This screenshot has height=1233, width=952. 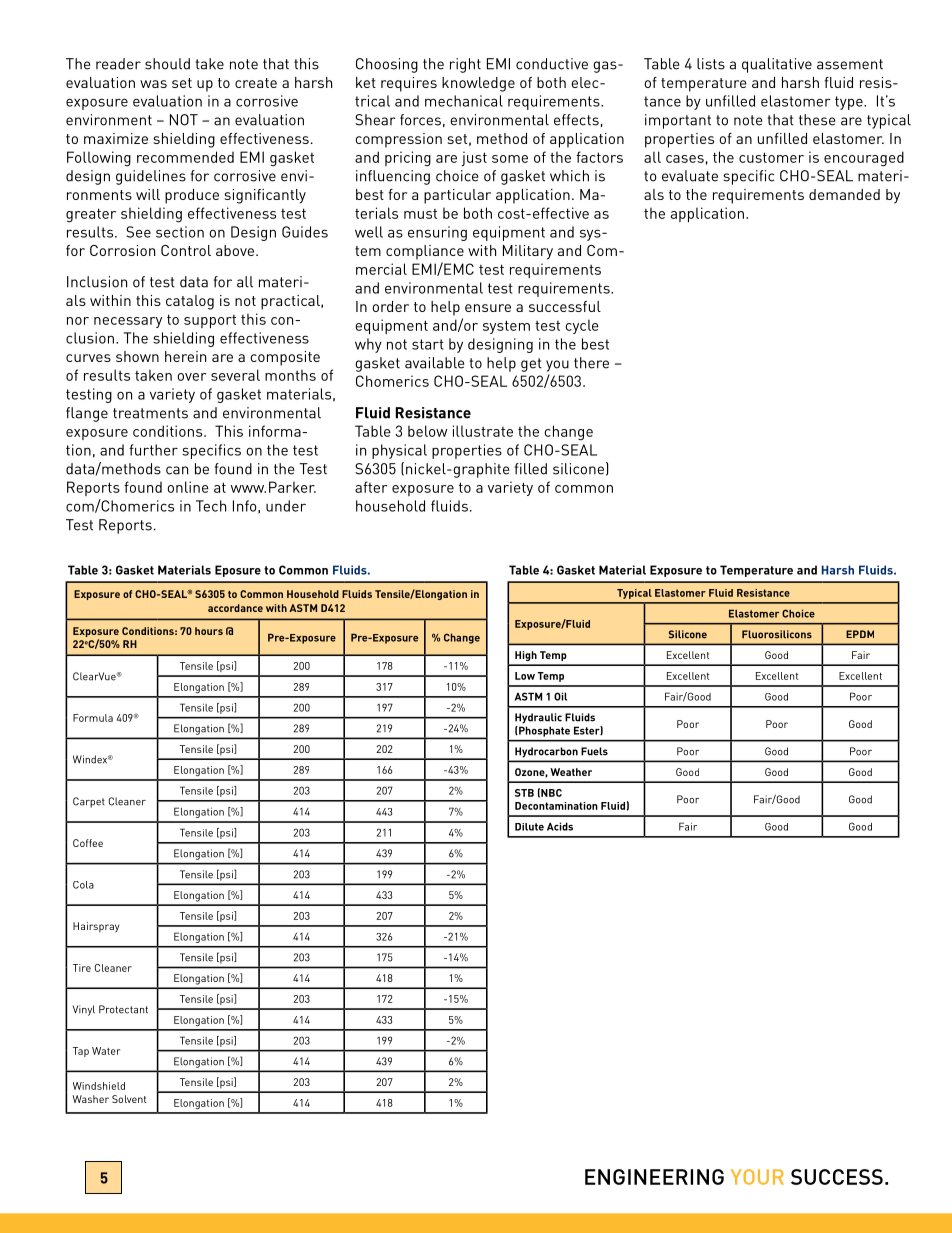 I want to click on Fuels, so click(x=594, y=751).
